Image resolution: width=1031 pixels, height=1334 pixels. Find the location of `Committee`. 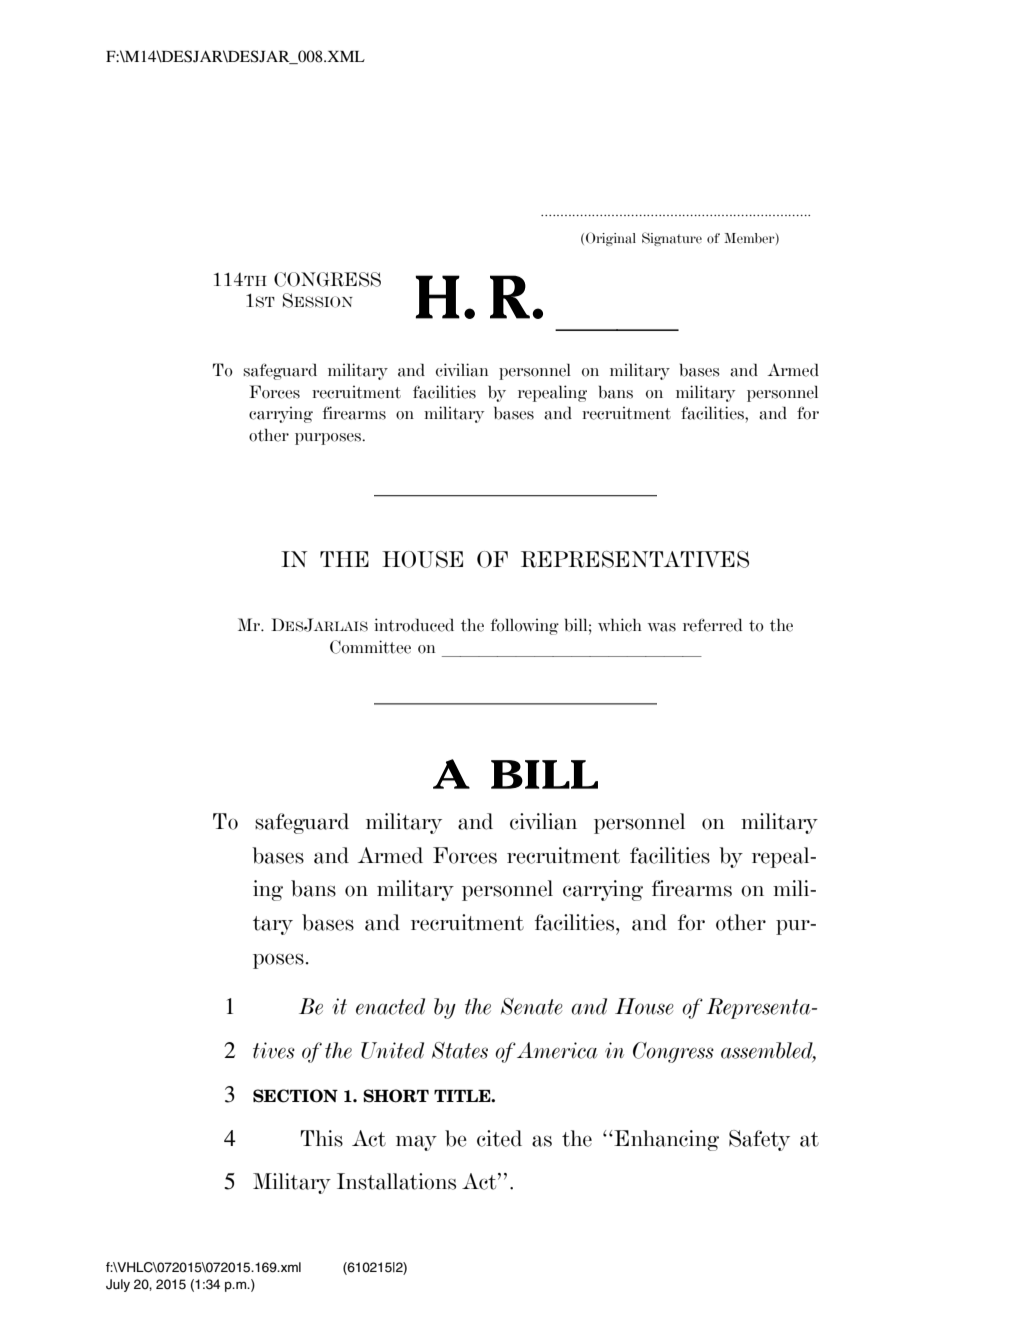

Committee is located at coordinates (370, 647).
